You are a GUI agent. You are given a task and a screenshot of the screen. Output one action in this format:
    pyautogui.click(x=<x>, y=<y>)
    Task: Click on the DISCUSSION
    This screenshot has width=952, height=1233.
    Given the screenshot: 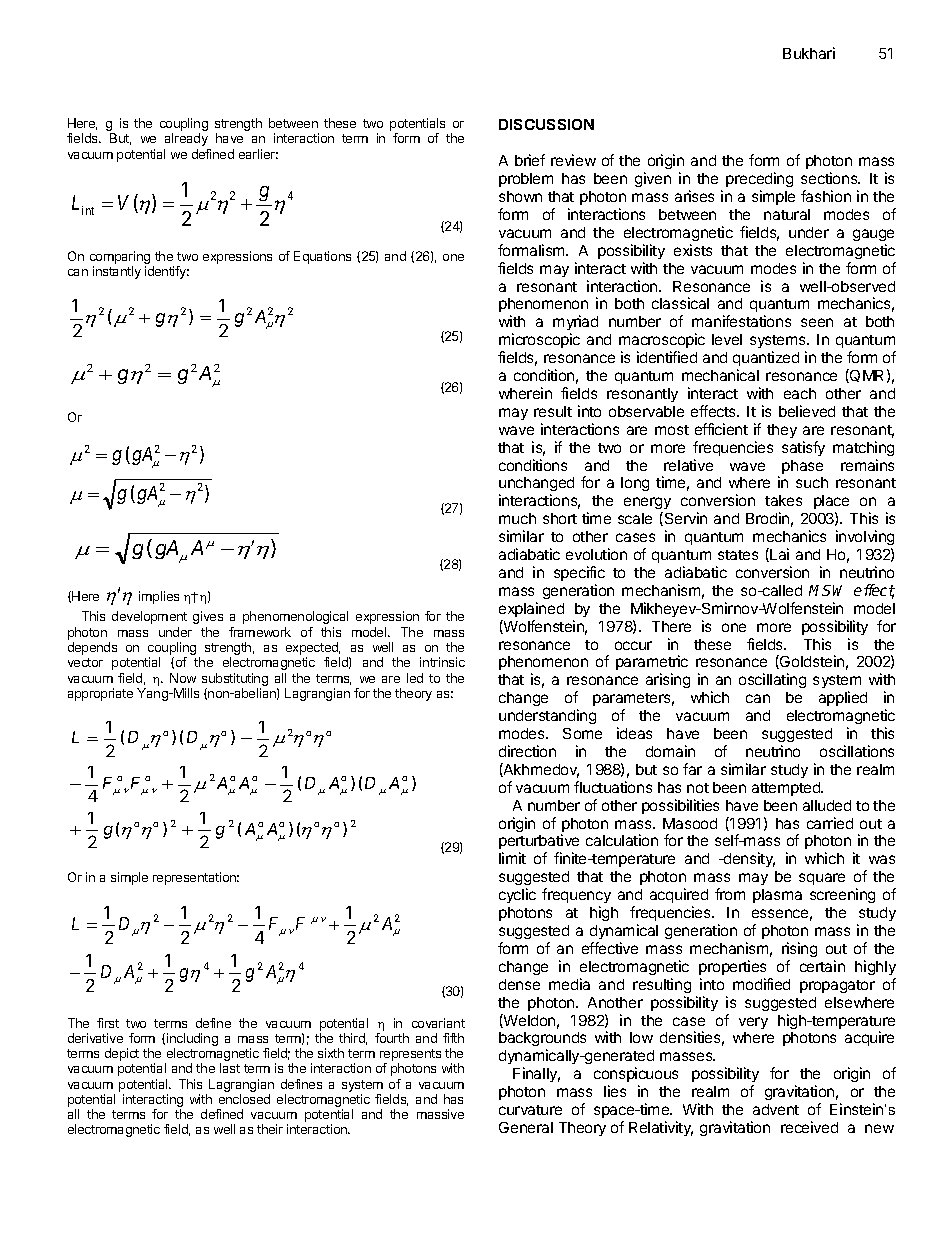 What is the action you would take?
    pyautogui.click(x=546, y=124)
